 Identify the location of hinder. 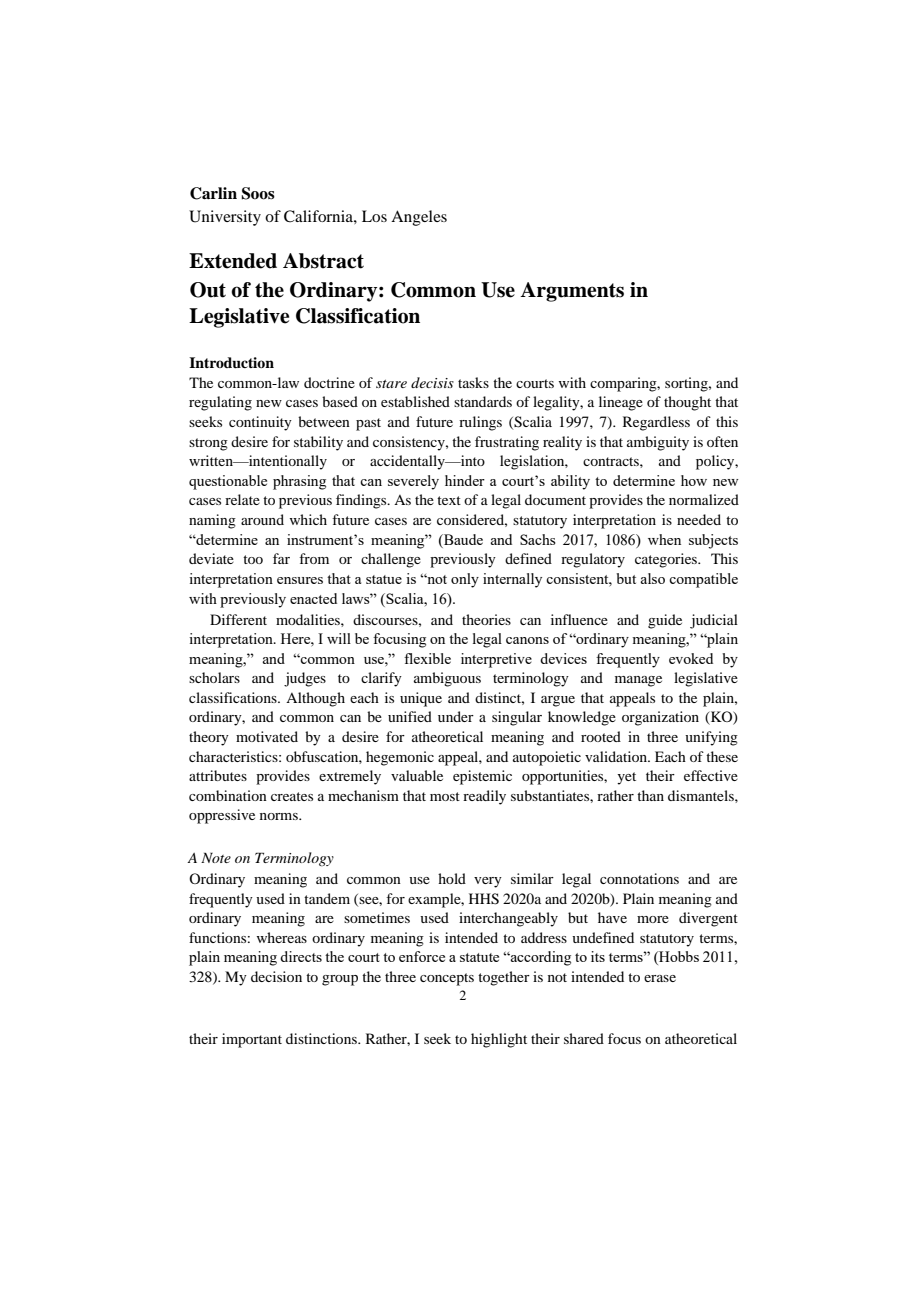
(465, 480).
